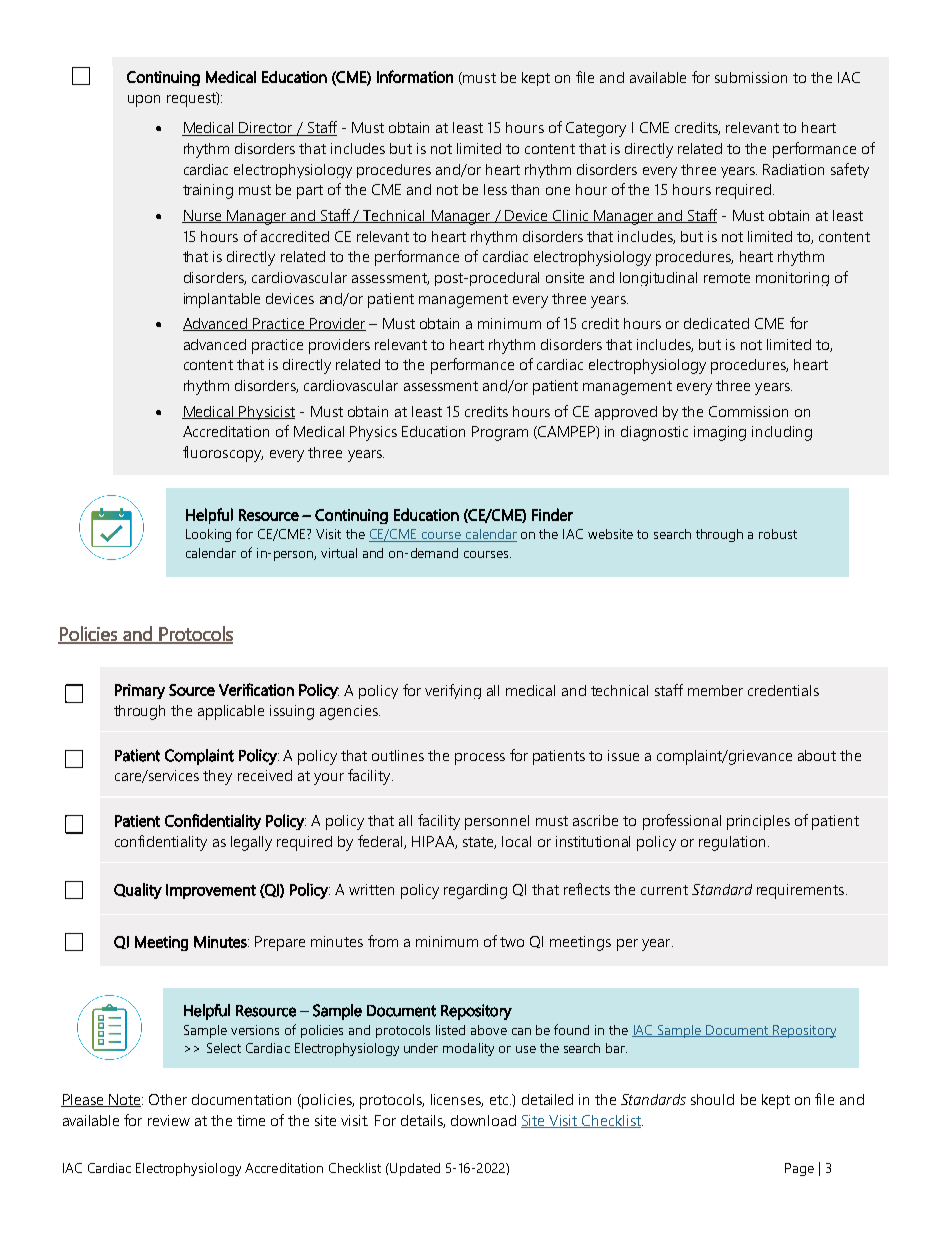 The image size is (952, 1233). I want to click on submission, so click(751, 77).
